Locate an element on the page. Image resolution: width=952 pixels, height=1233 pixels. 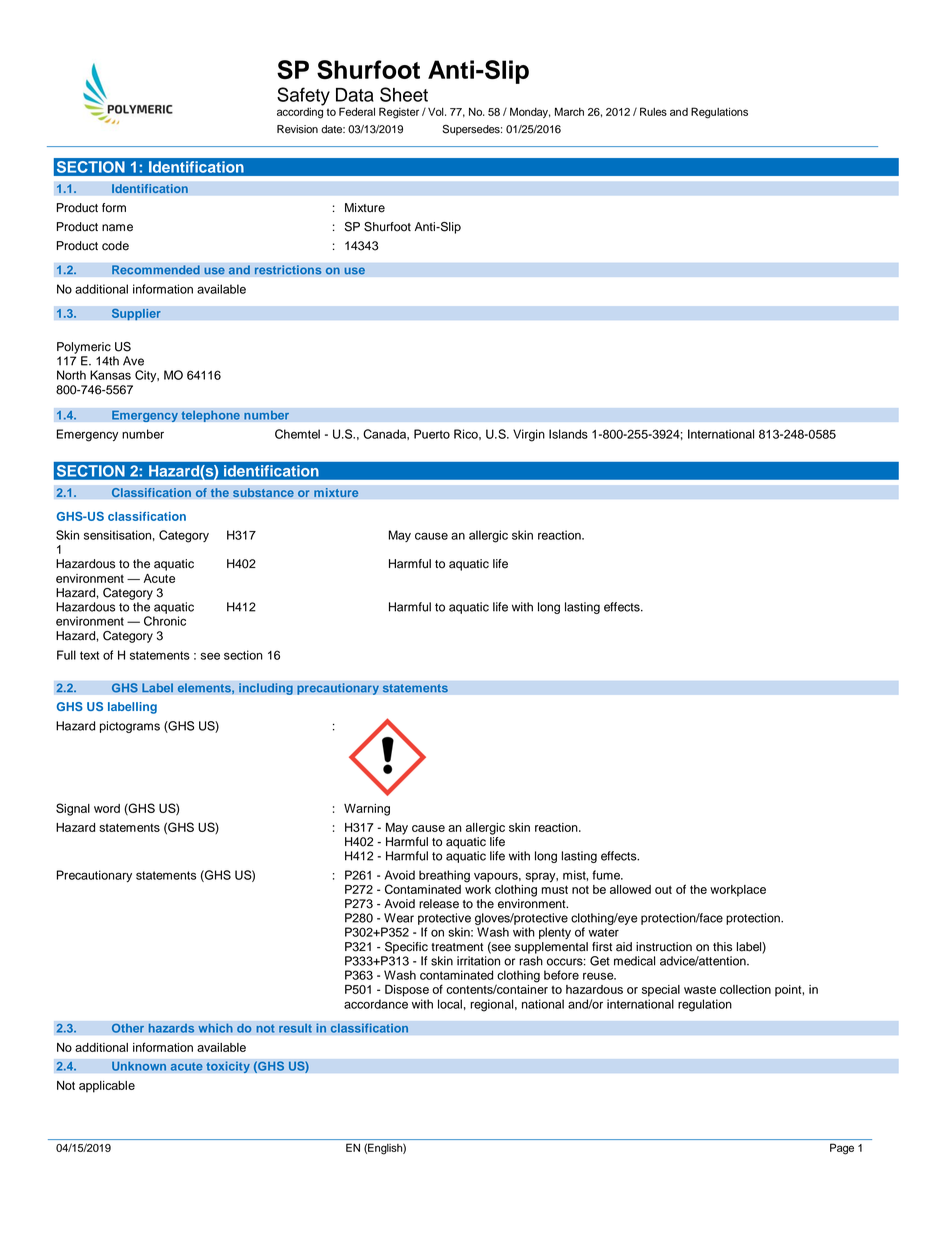
local is located at coordinates (450, 1004).
